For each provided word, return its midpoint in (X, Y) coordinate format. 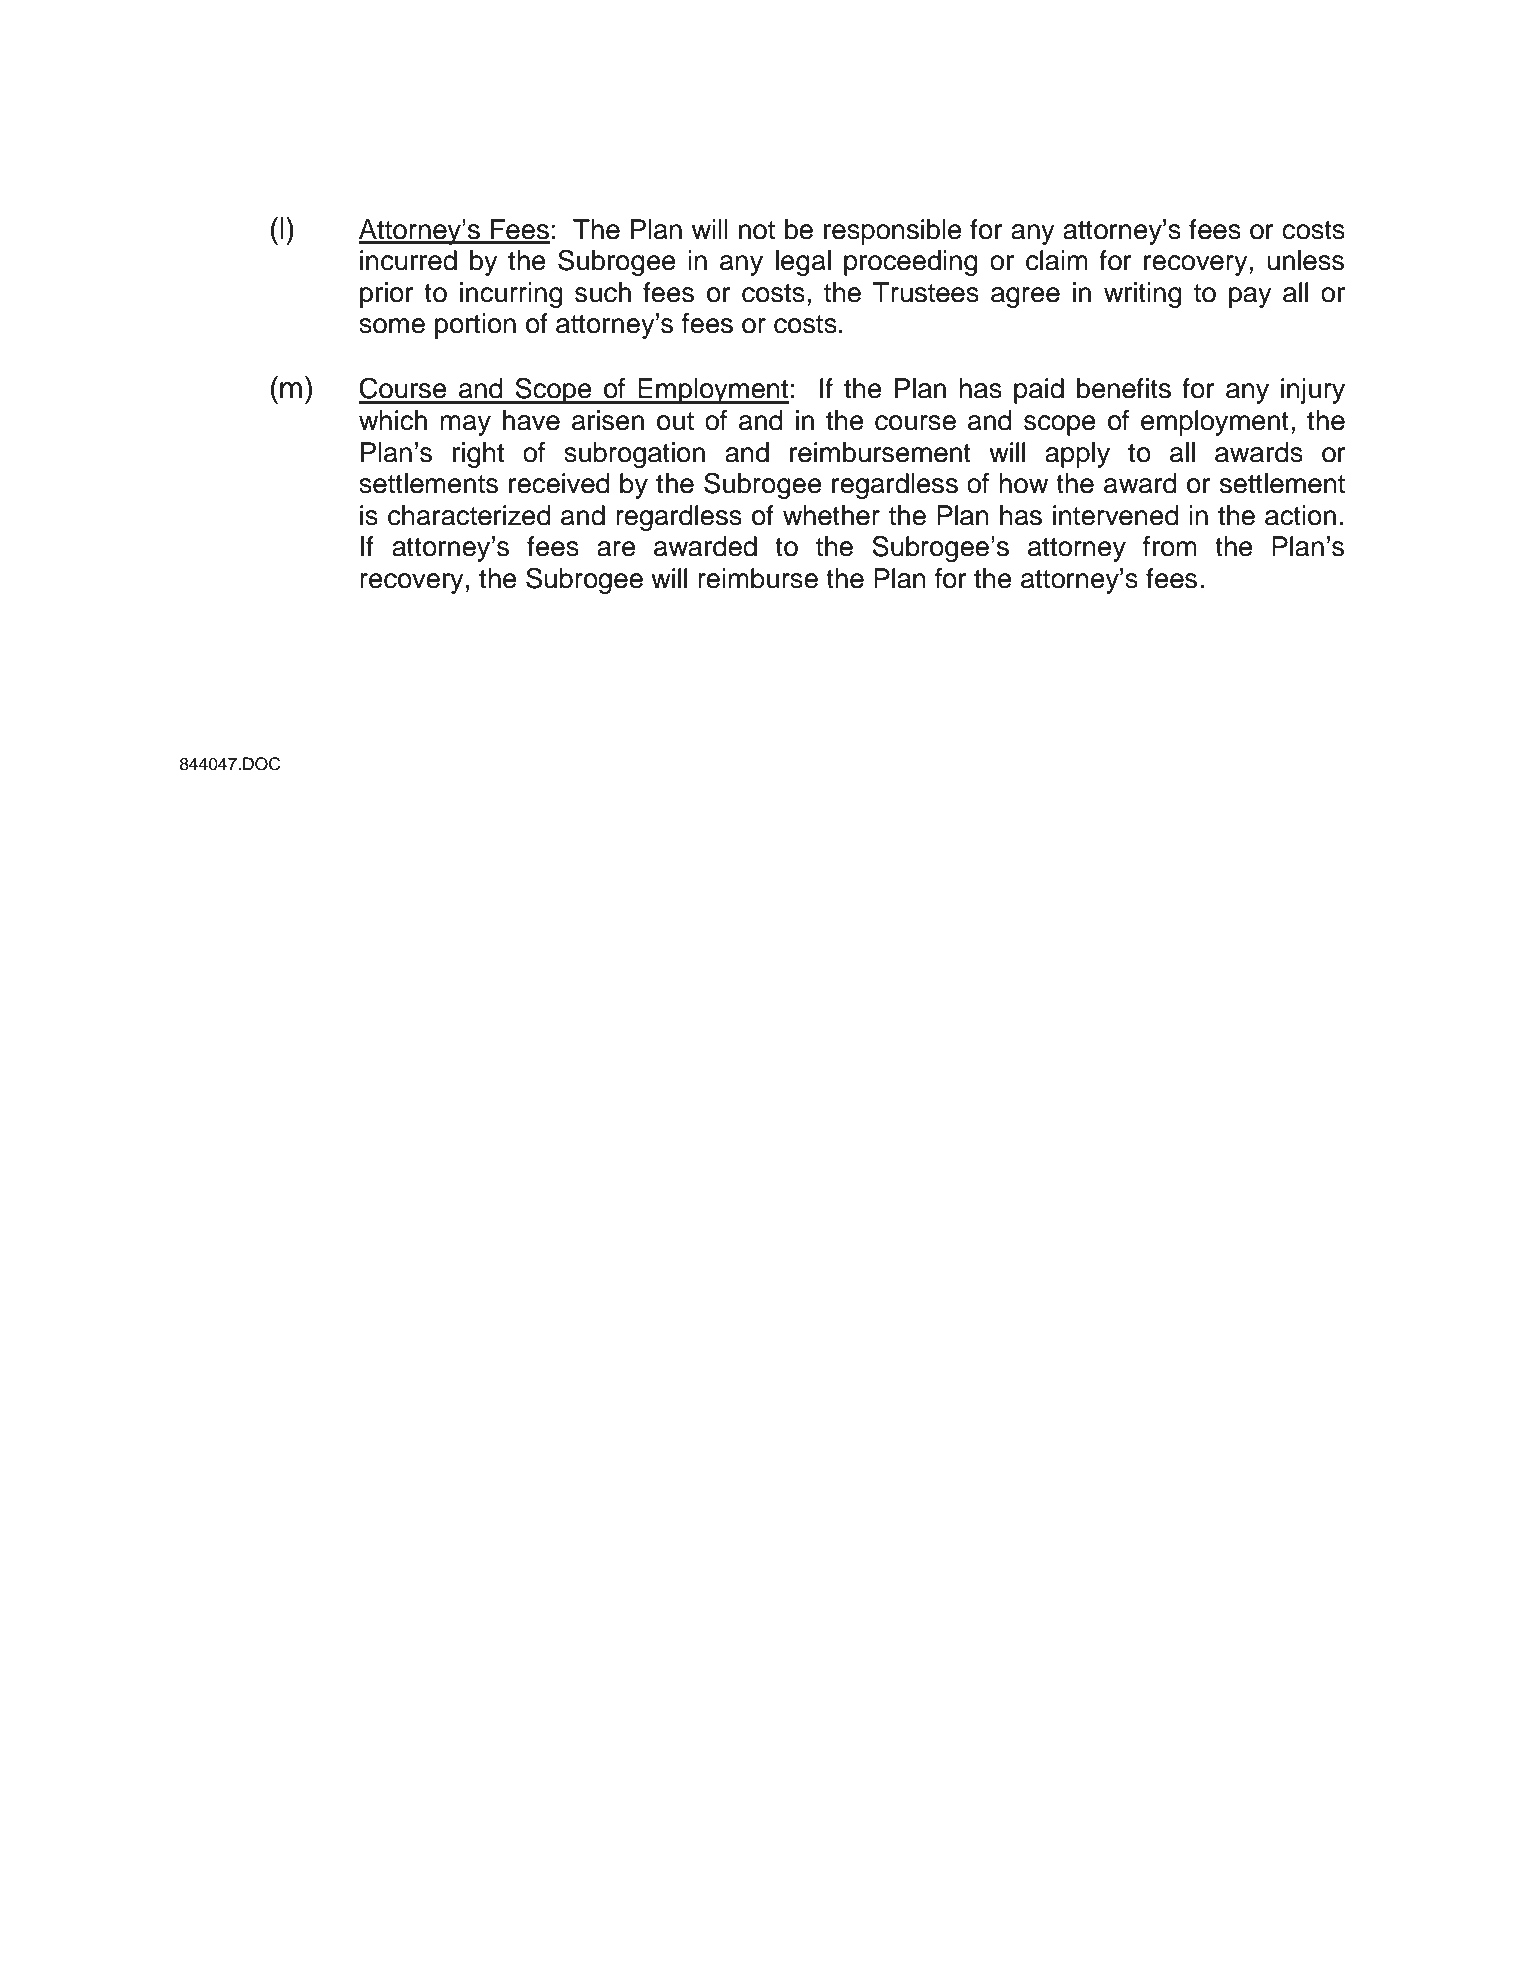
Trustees (926, 292)
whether (831, 515)
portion (475, 326)
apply (1077, 455)
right (478, 455)
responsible (893, 232)
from (1170, 546)
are (616, 549)
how (1023, 483)
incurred (408, 260)
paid (1039, 391)
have (531, 420)
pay (1250, 297)
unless (1305, 260)
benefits (1124, 388)
